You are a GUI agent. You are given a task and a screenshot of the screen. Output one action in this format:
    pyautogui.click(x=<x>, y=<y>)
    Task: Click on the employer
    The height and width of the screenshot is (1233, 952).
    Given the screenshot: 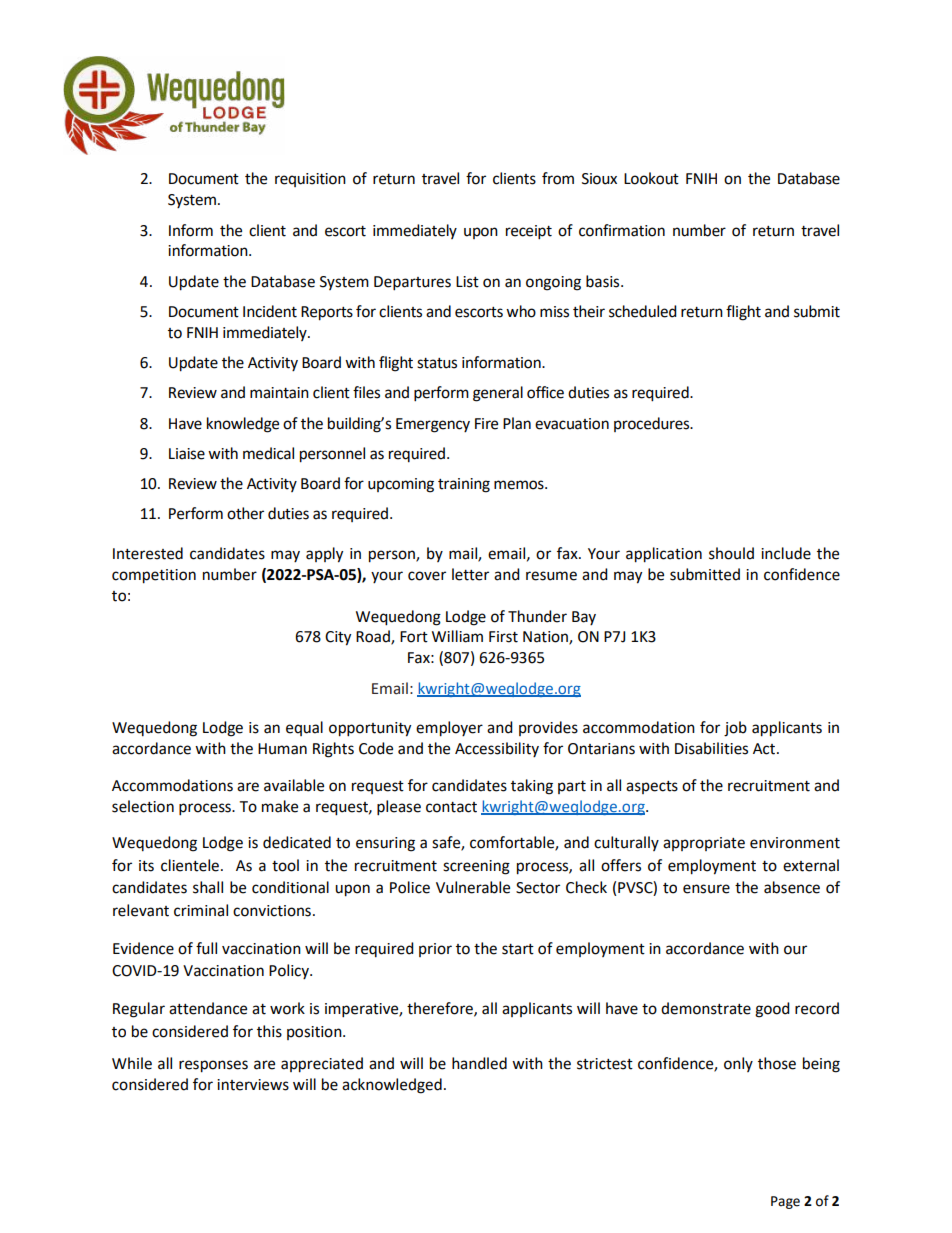 What is the action you would take?
    pyautogui.click(x=449, y=729)
